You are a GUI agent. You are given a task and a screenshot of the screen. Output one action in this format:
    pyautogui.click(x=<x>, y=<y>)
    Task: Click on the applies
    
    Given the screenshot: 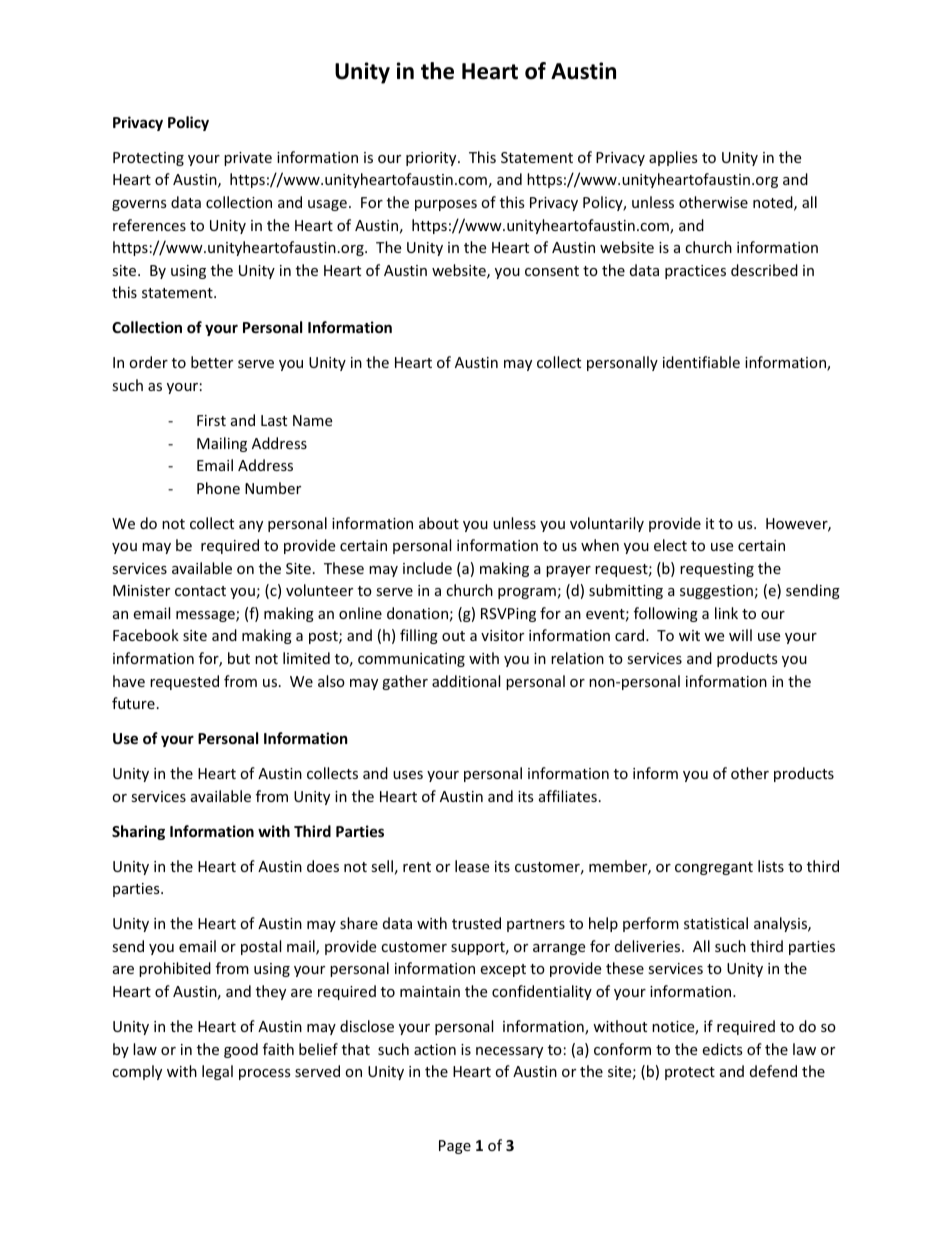 What is the action you would take?
    pyautogui.click(x=673, y=158)
